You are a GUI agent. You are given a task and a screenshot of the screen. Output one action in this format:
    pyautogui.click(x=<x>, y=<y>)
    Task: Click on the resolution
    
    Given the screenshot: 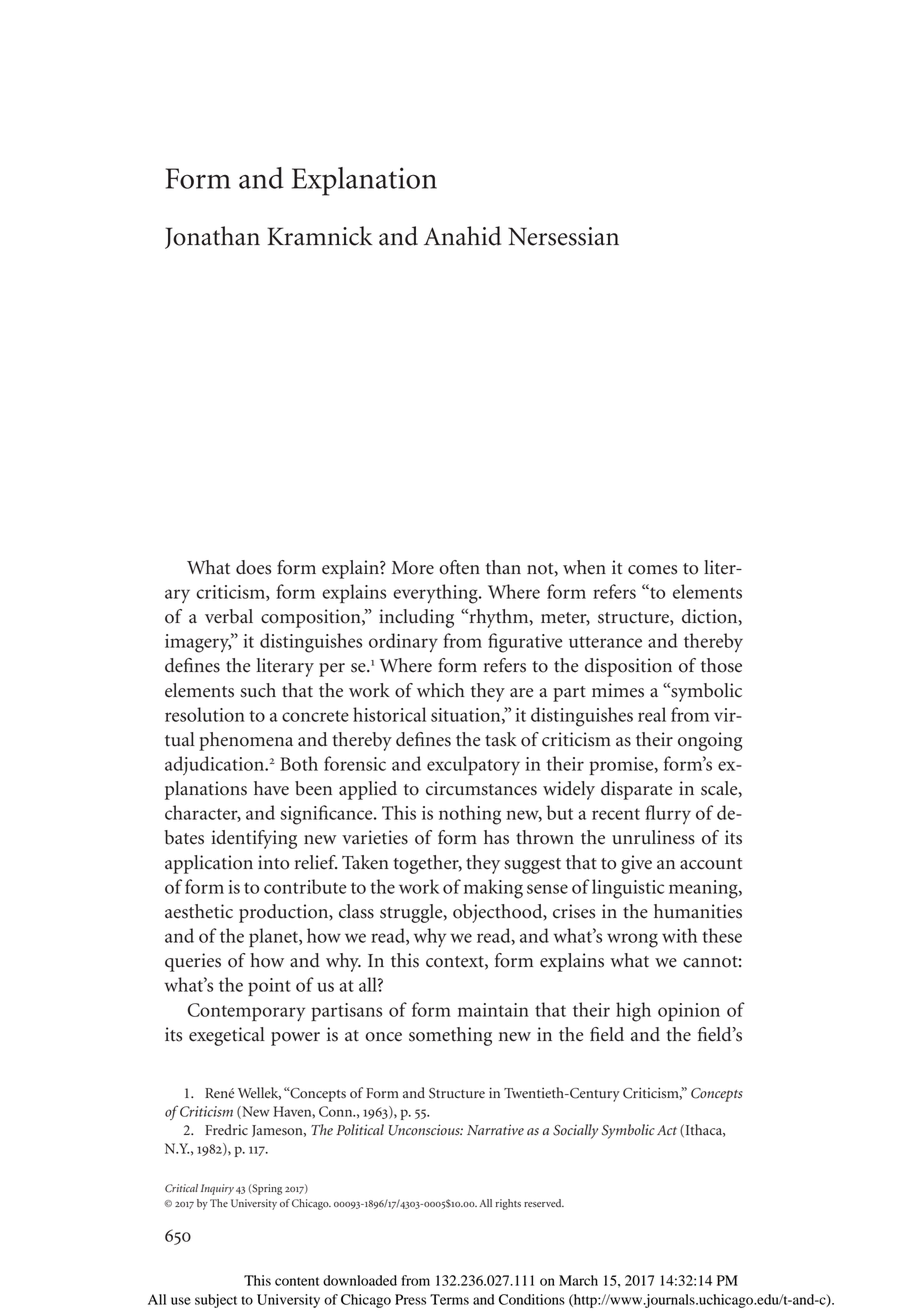 What is the action you would take?
    pyautogui.click(x=205, y=714)
